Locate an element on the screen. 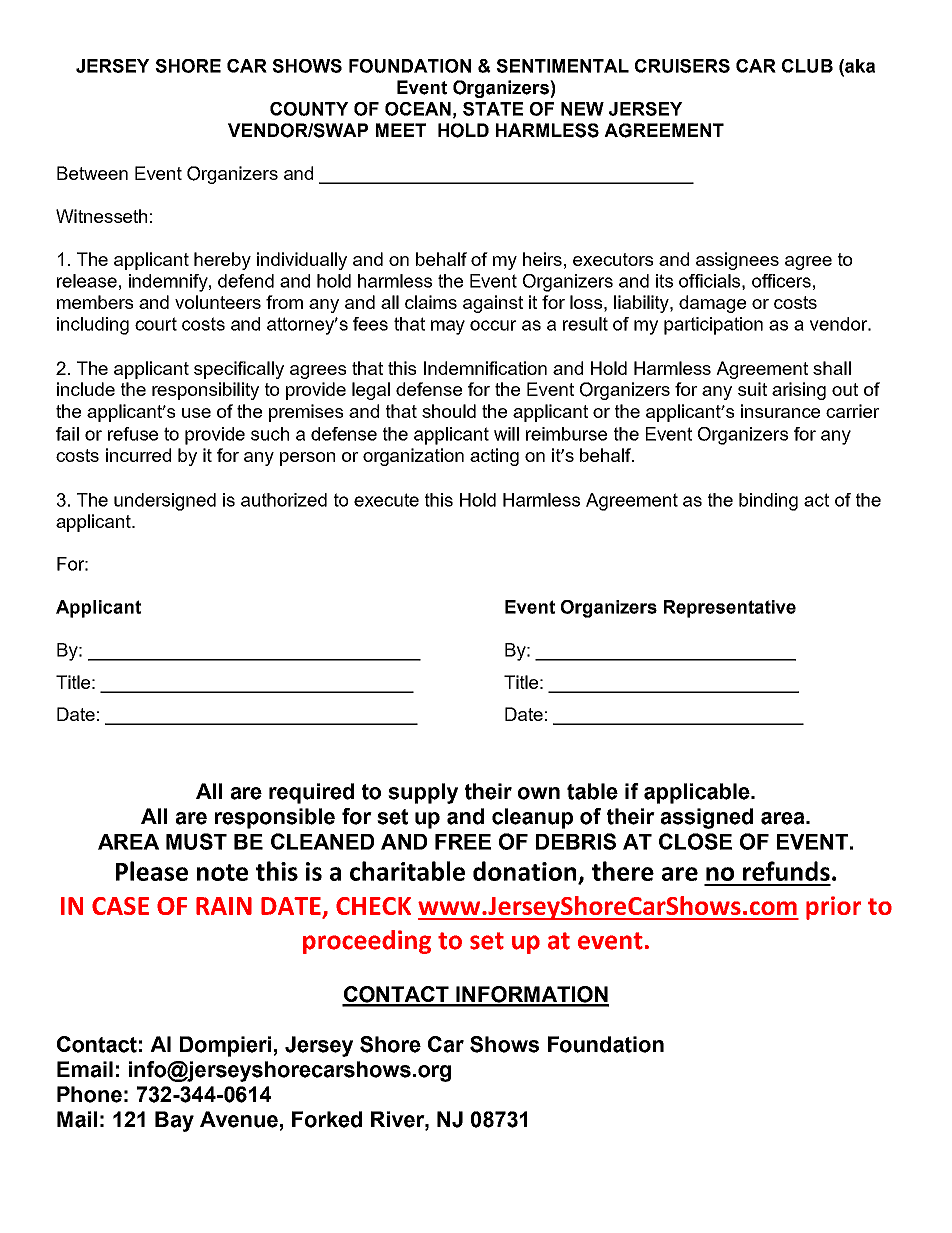 This screenshot has width=952, height=1233. execute is located at coordinates (386, 500).
